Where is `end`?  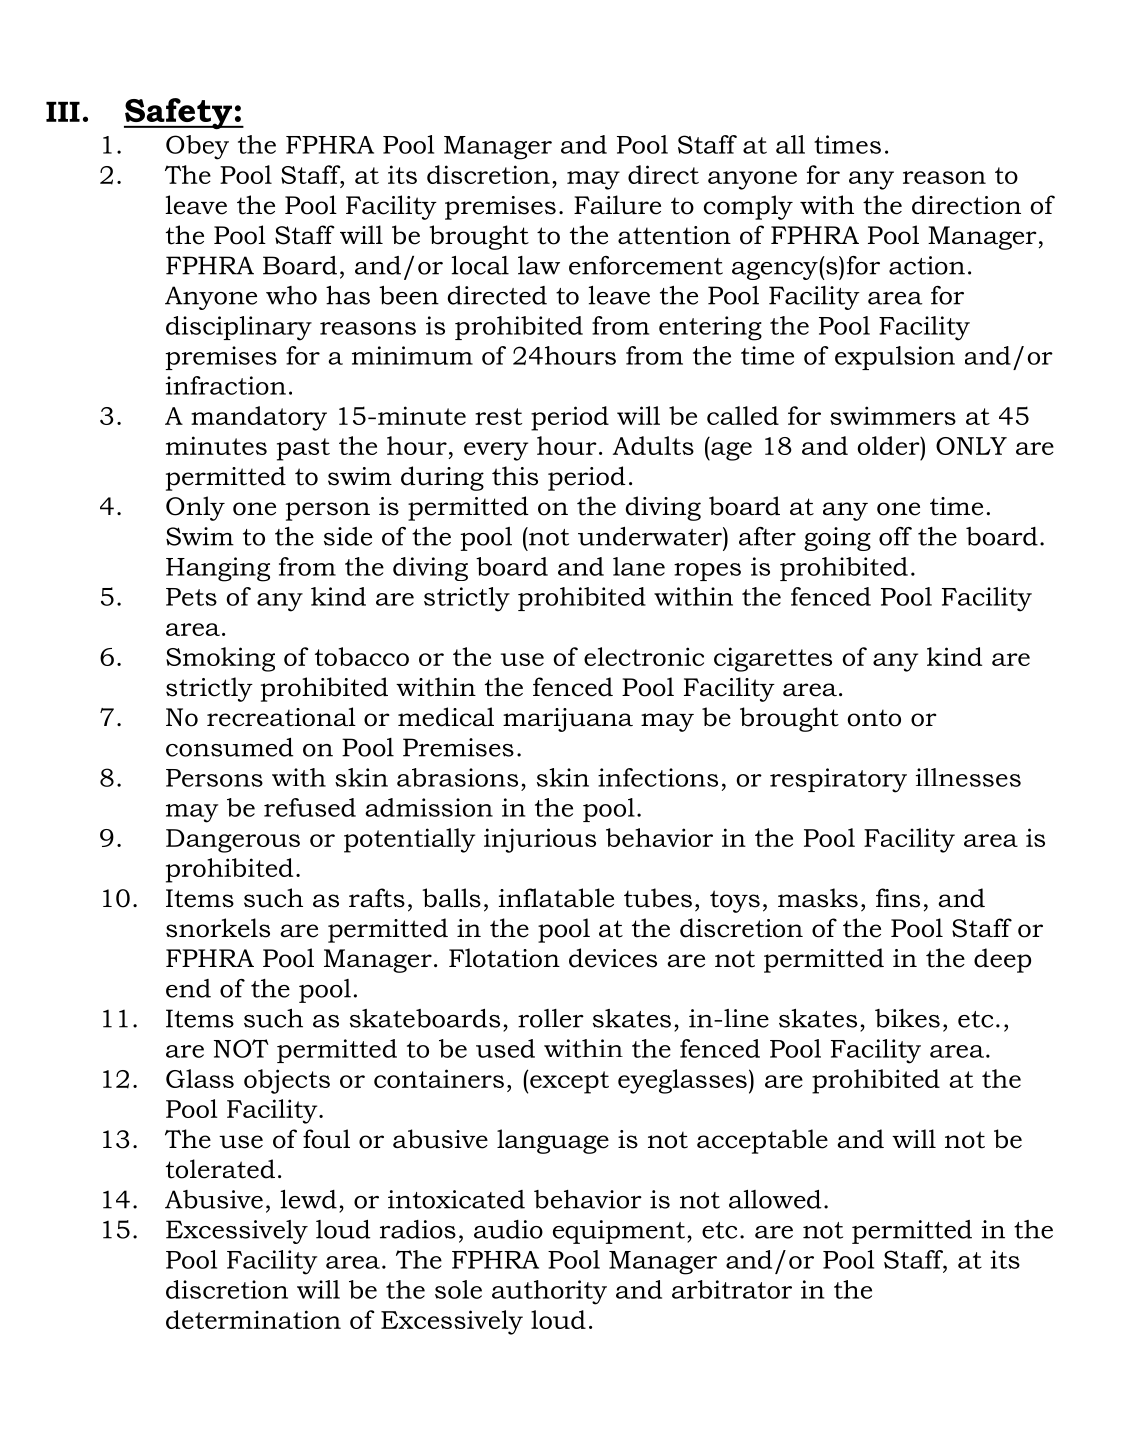 end is located at coordinates (188, 988).
